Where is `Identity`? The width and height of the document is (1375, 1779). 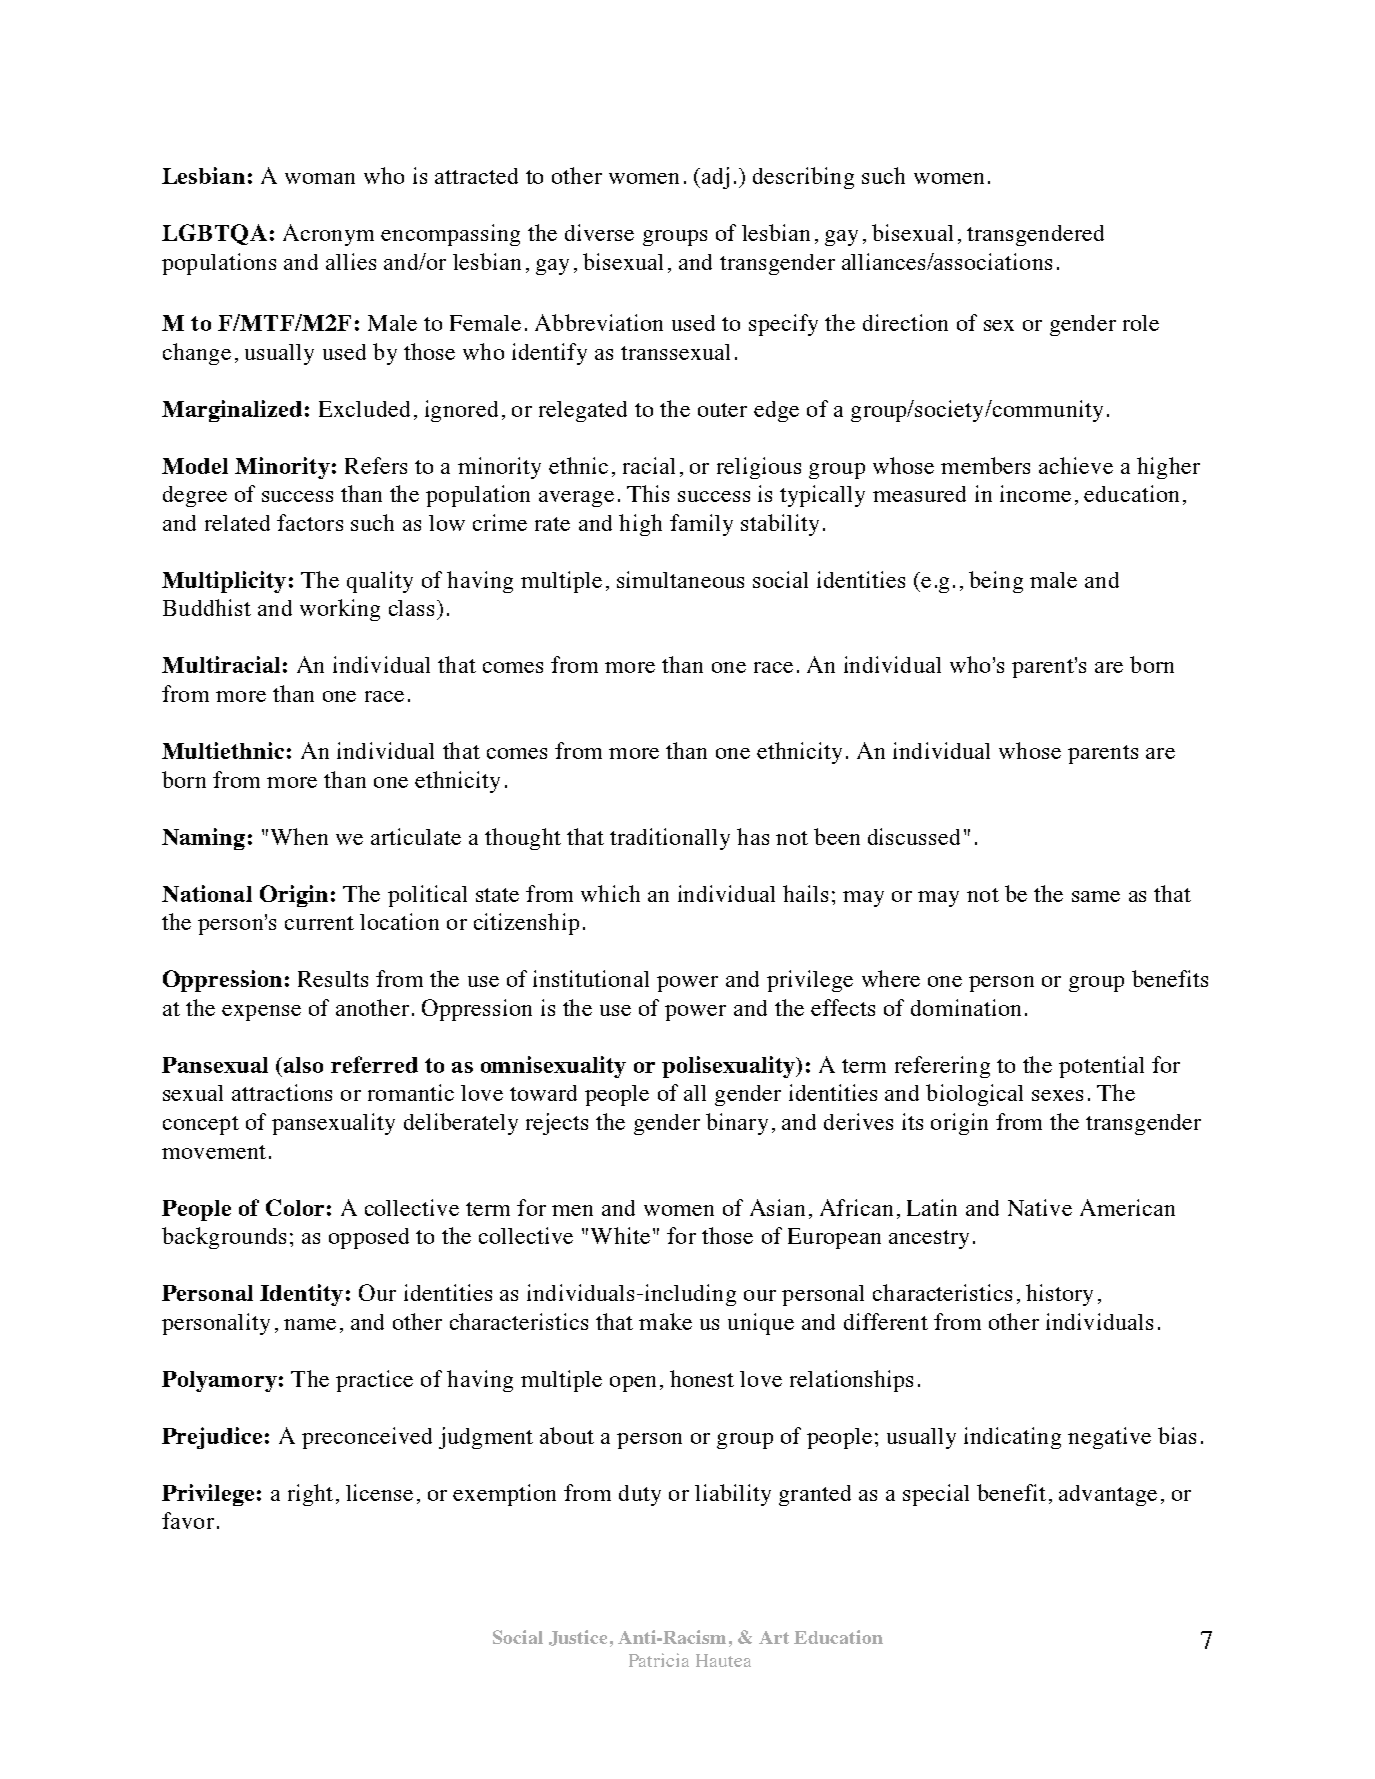 Identity is located at coordinates (301, 1295).
